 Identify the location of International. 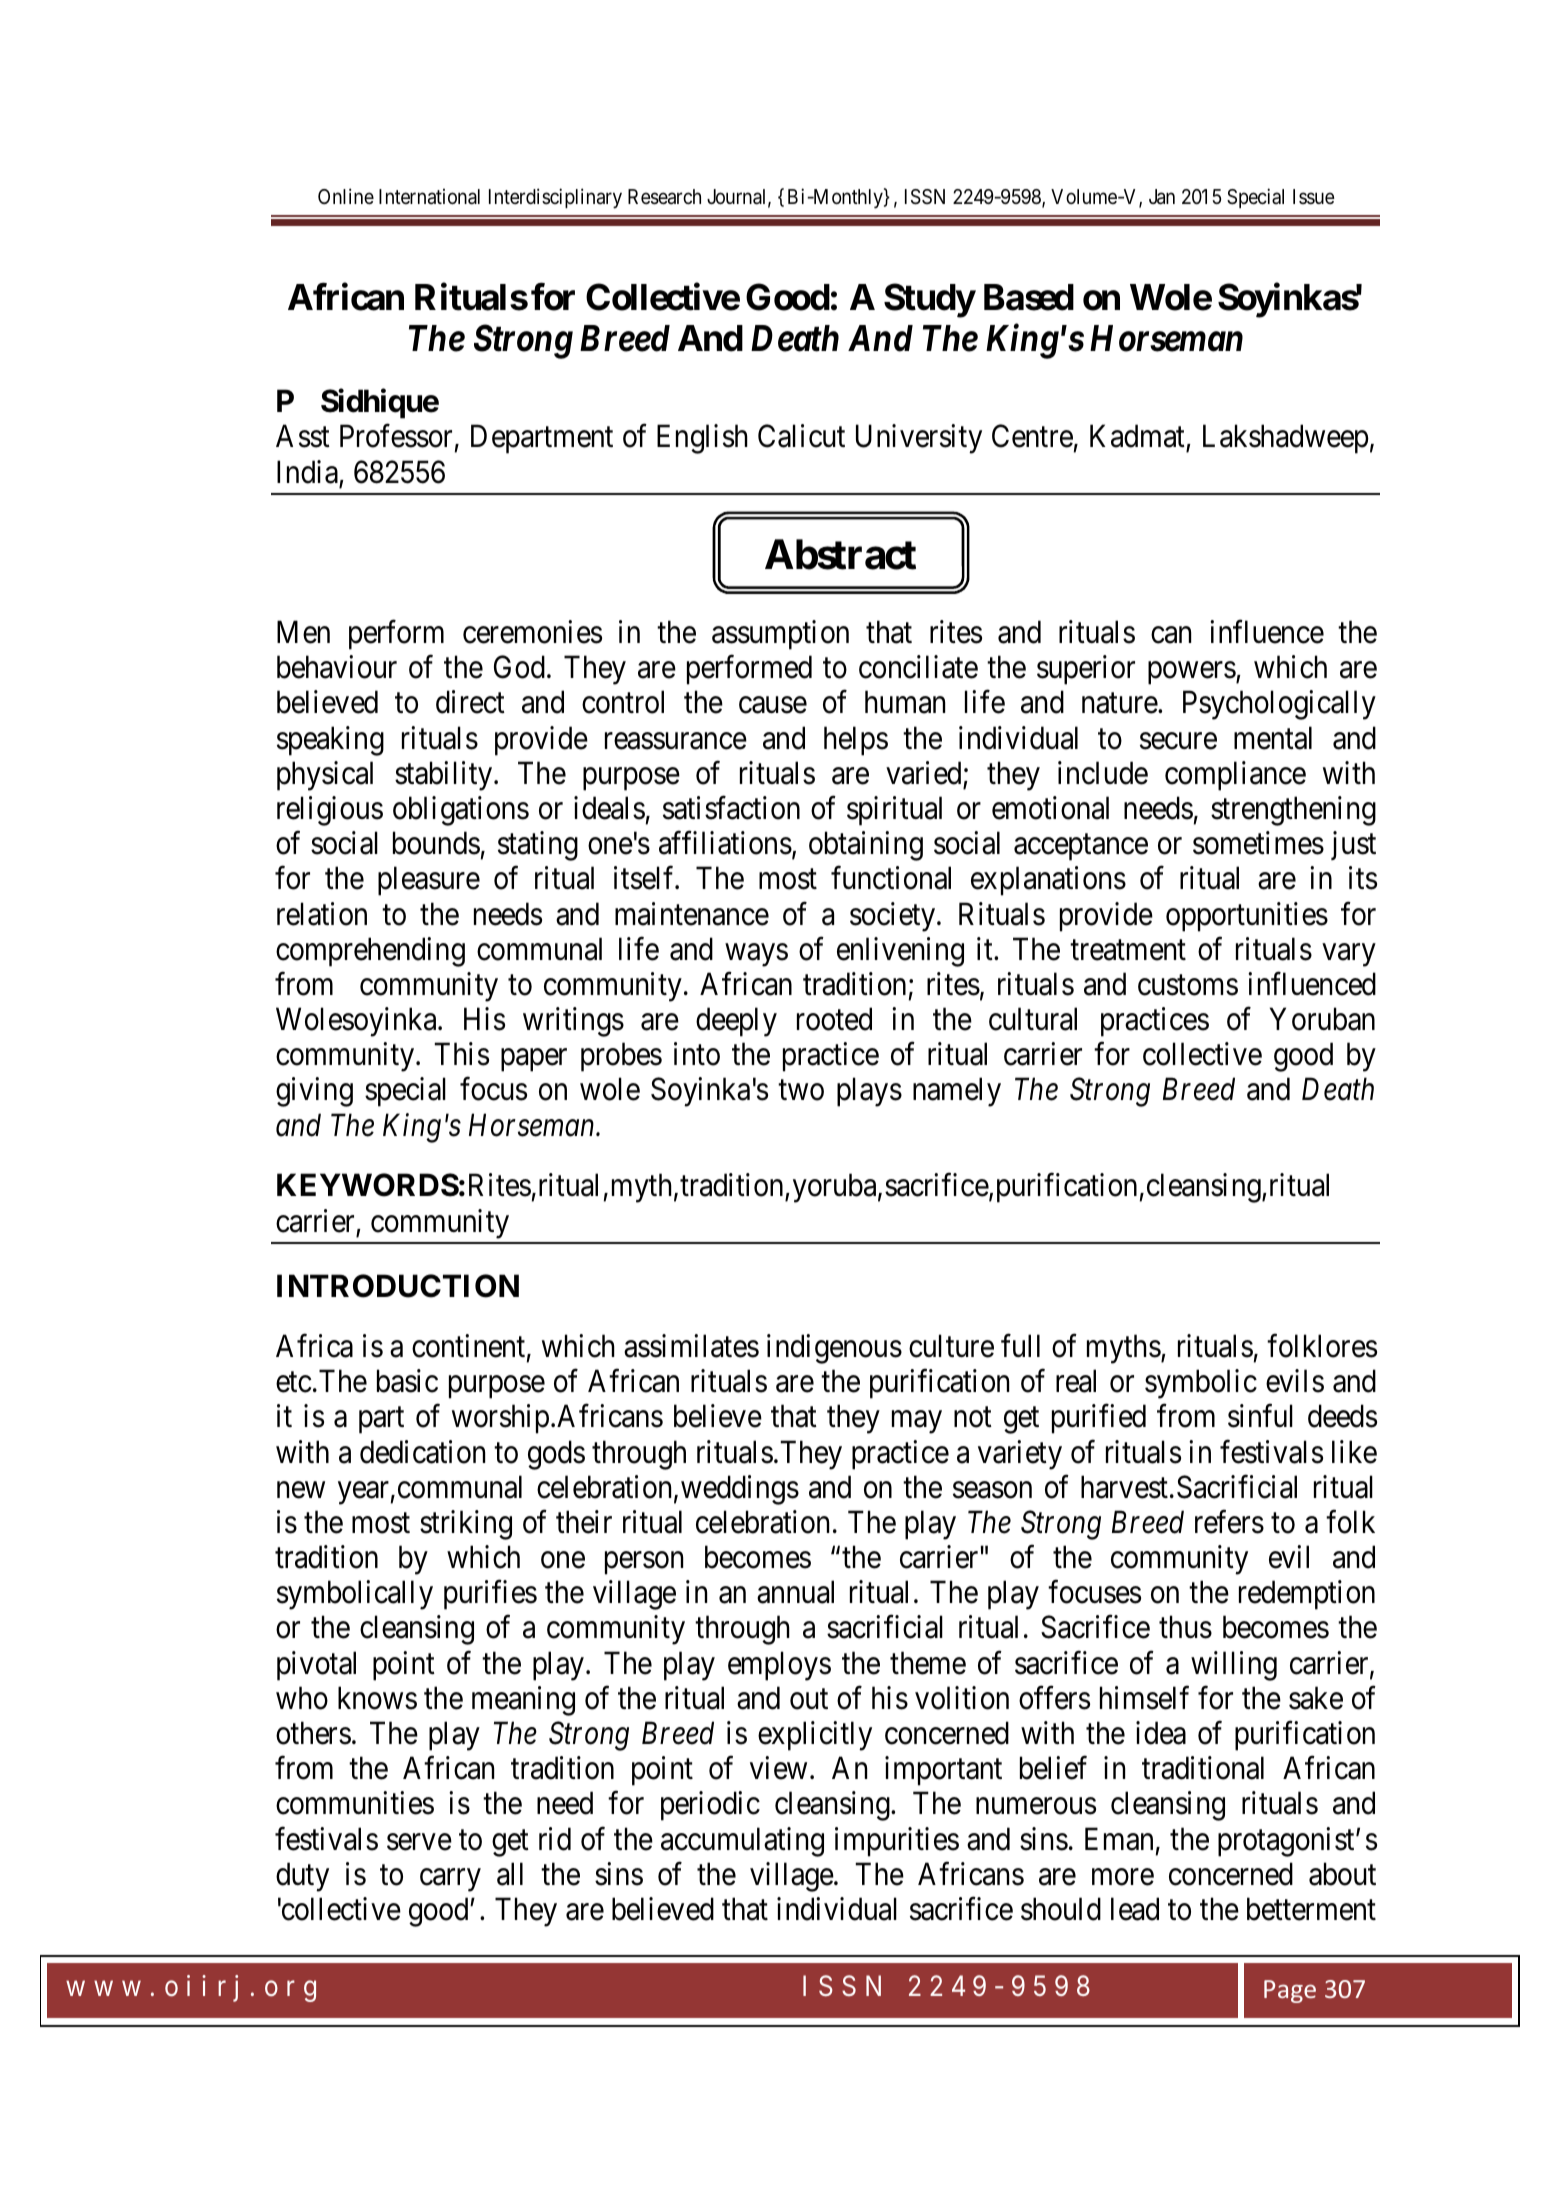
(429, 196).
